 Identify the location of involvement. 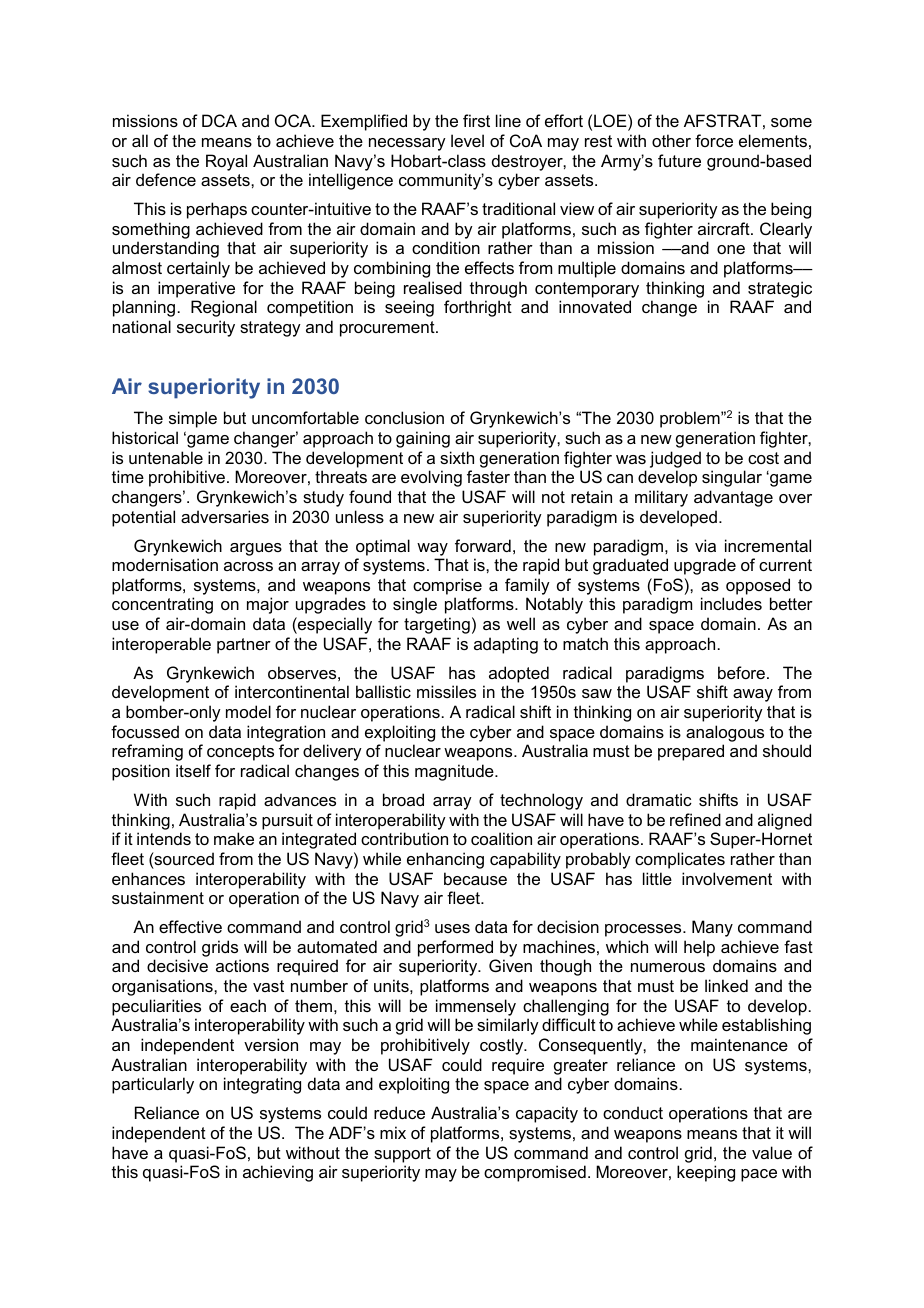
(727, 878).
